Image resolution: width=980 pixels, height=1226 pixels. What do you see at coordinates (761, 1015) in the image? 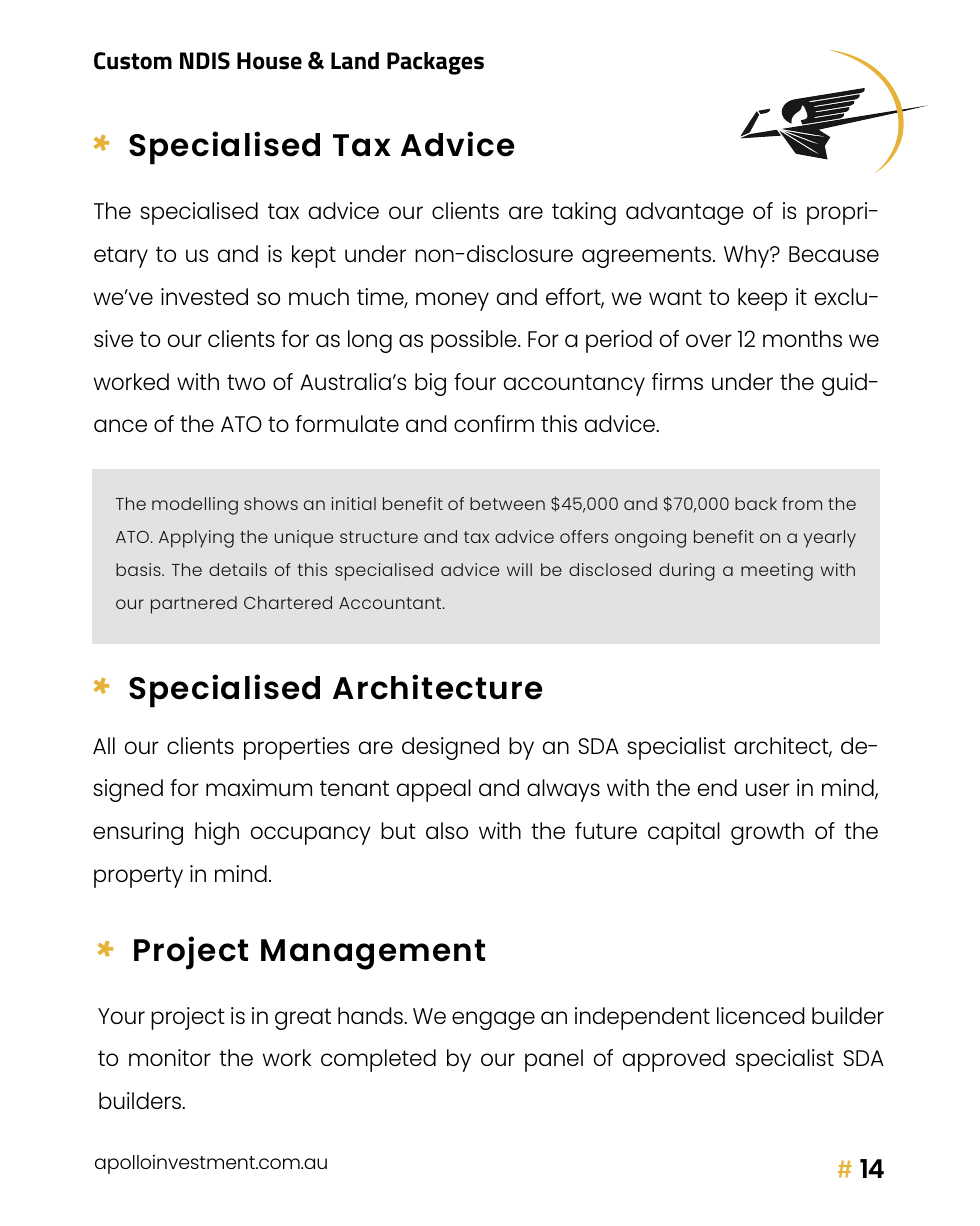
I see `licenced` at bounding box center [761, 1015].
